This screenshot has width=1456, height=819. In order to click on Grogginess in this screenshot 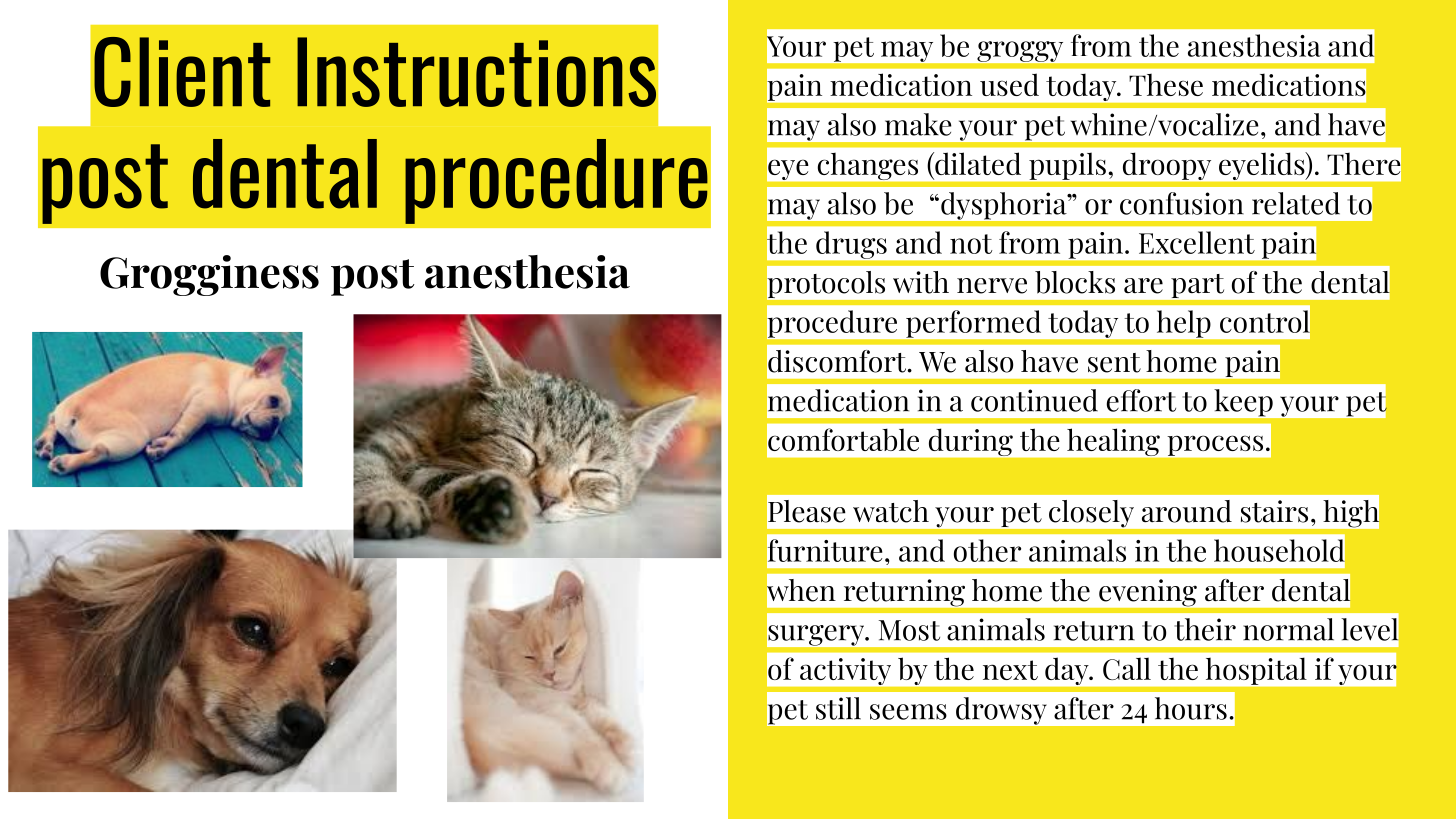, I will do `click(209, 275)`.
